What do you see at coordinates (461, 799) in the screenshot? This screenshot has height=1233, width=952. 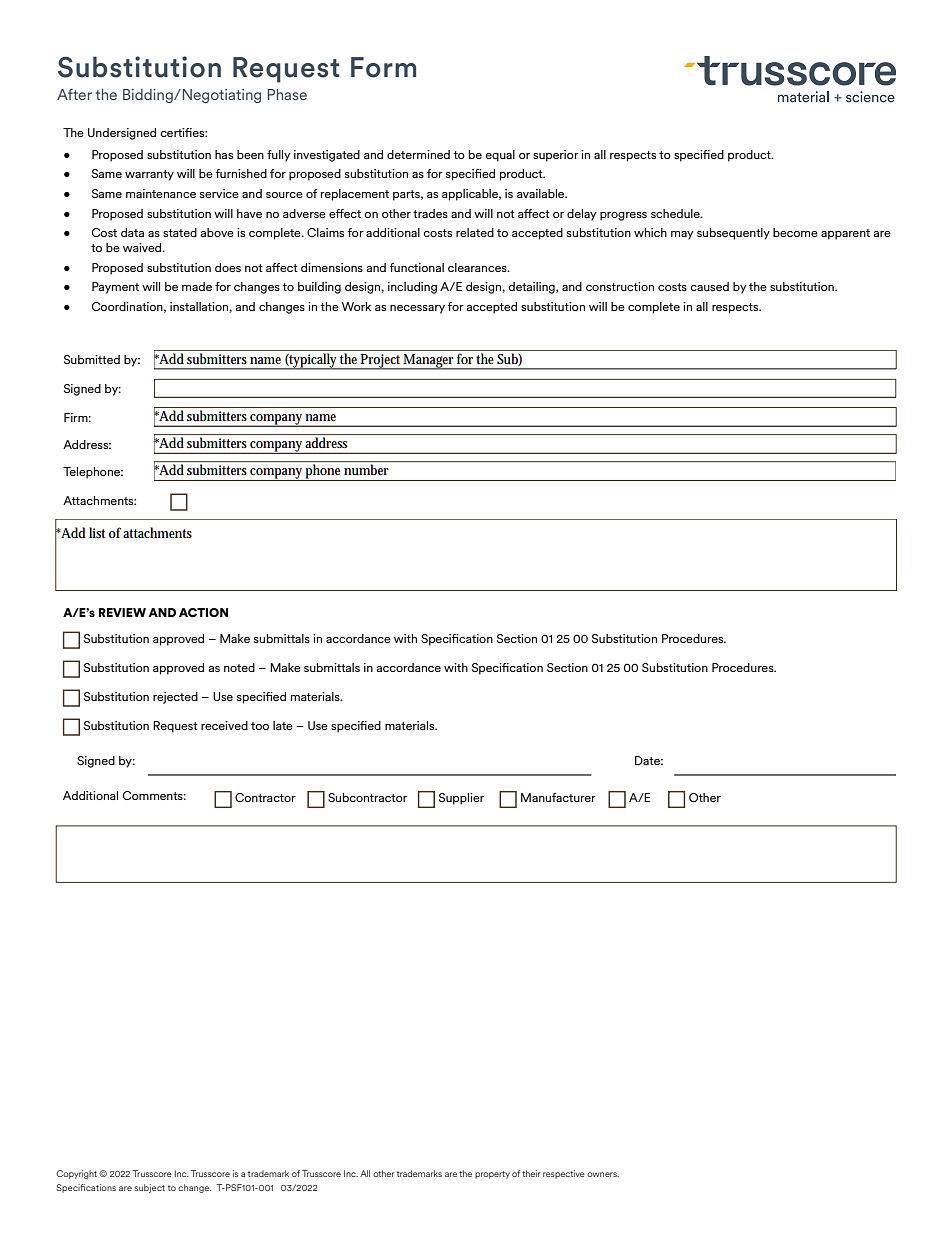 I see `Supplier` at bounding box center [461, 799].
